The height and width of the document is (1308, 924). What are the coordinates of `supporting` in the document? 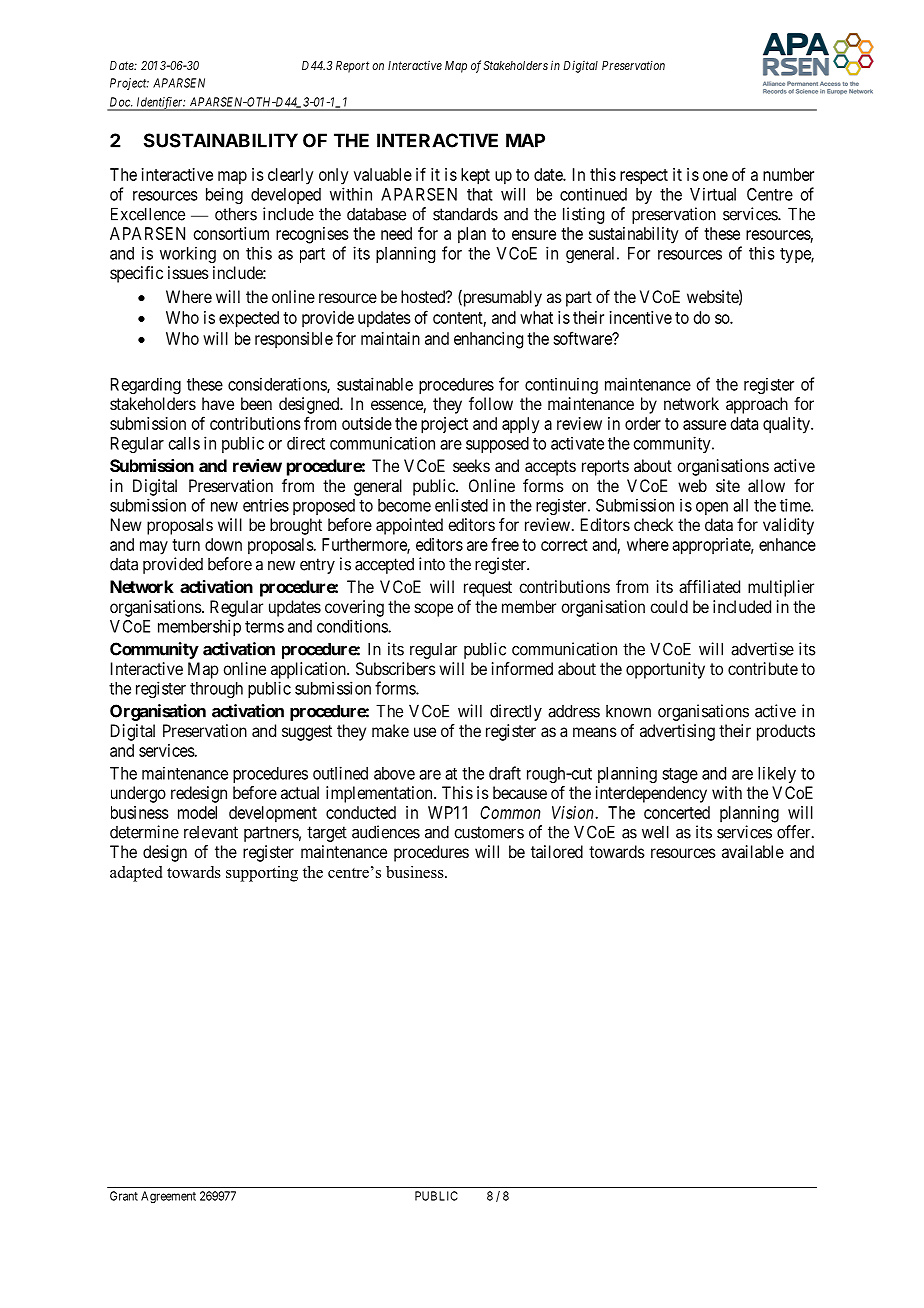 It's located at (262, 874).
